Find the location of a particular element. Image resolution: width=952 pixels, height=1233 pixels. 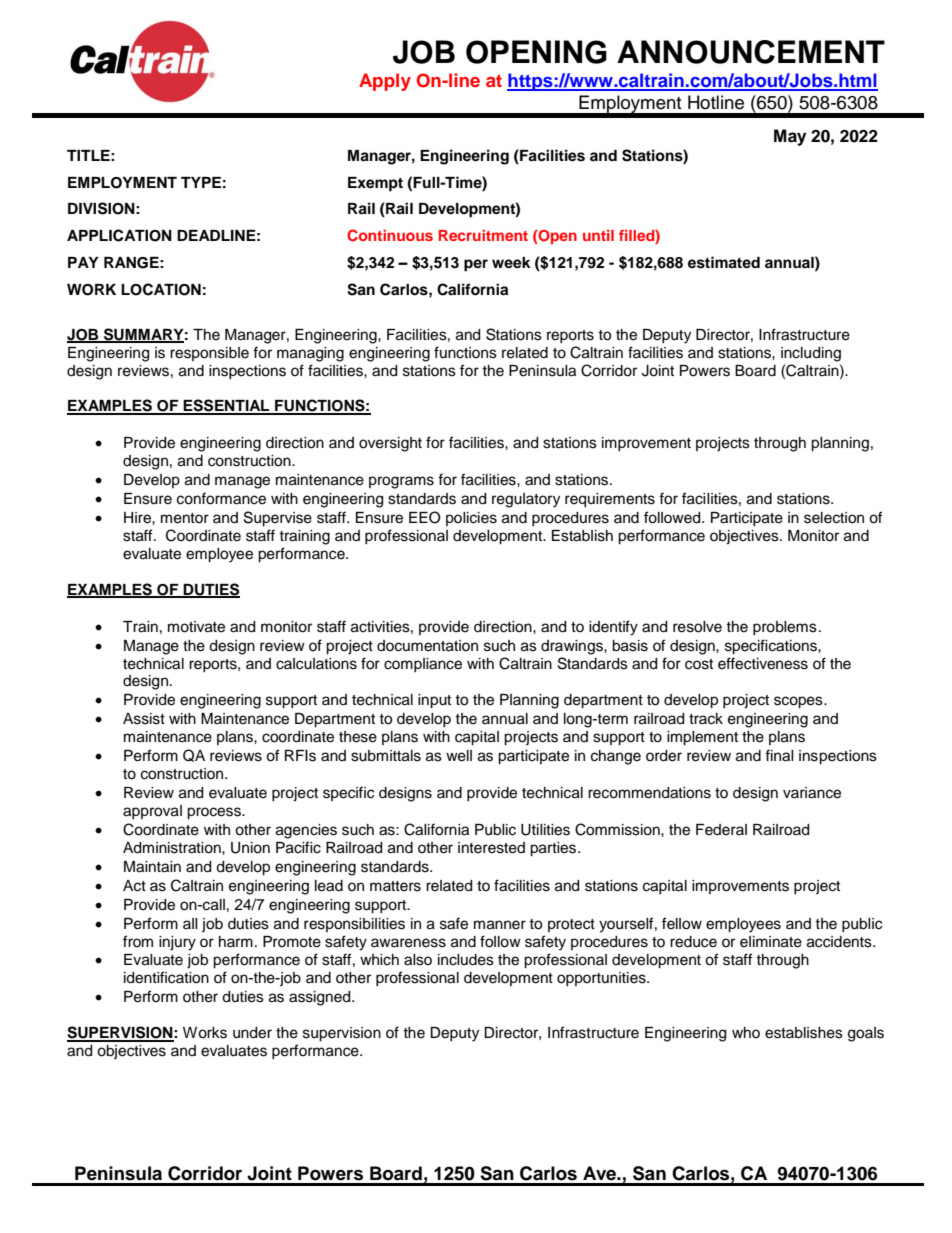

policies is located at coordinates (471, 519).
